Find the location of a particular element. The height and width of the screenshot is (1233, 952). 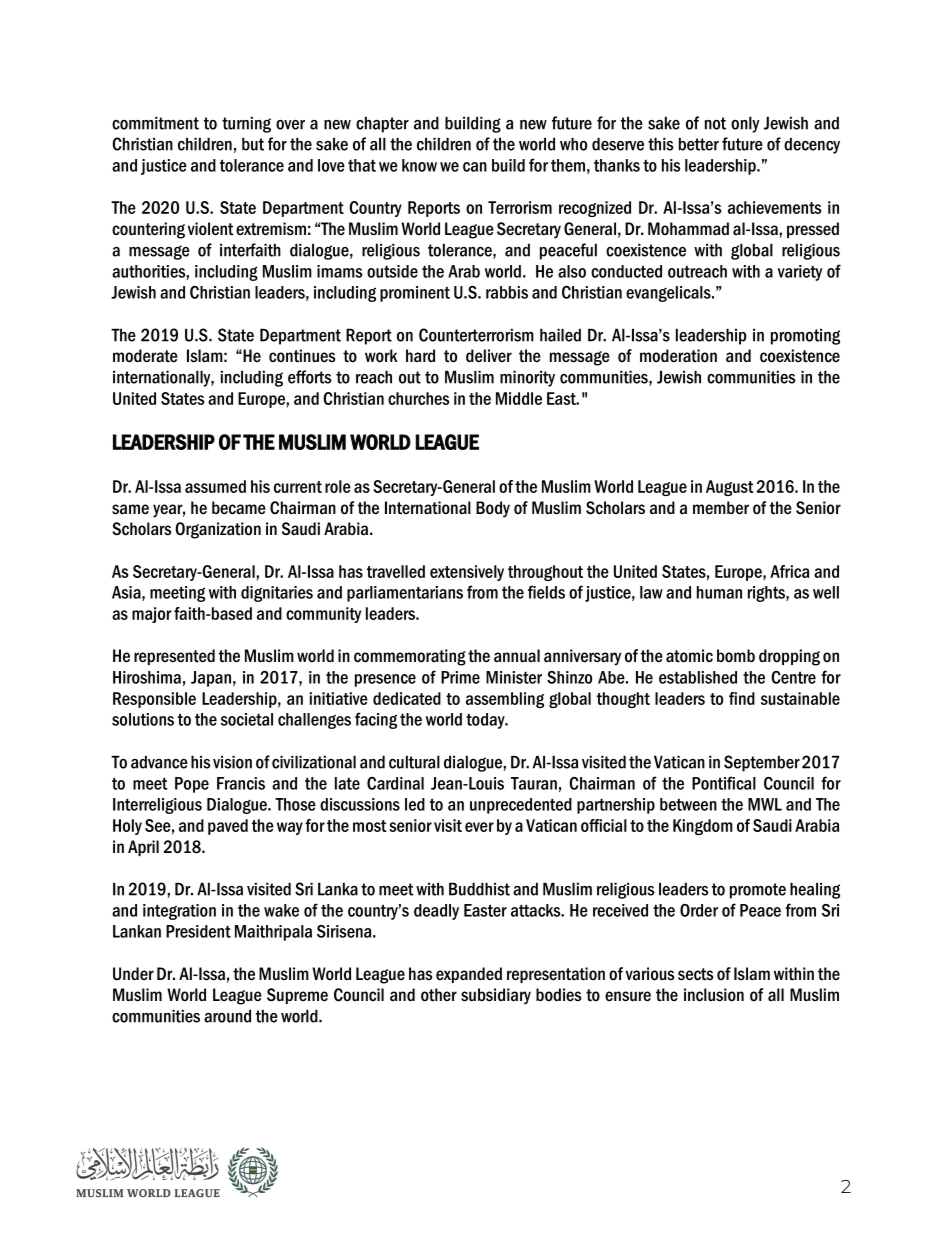

but is located at coordinates (253, 144).
